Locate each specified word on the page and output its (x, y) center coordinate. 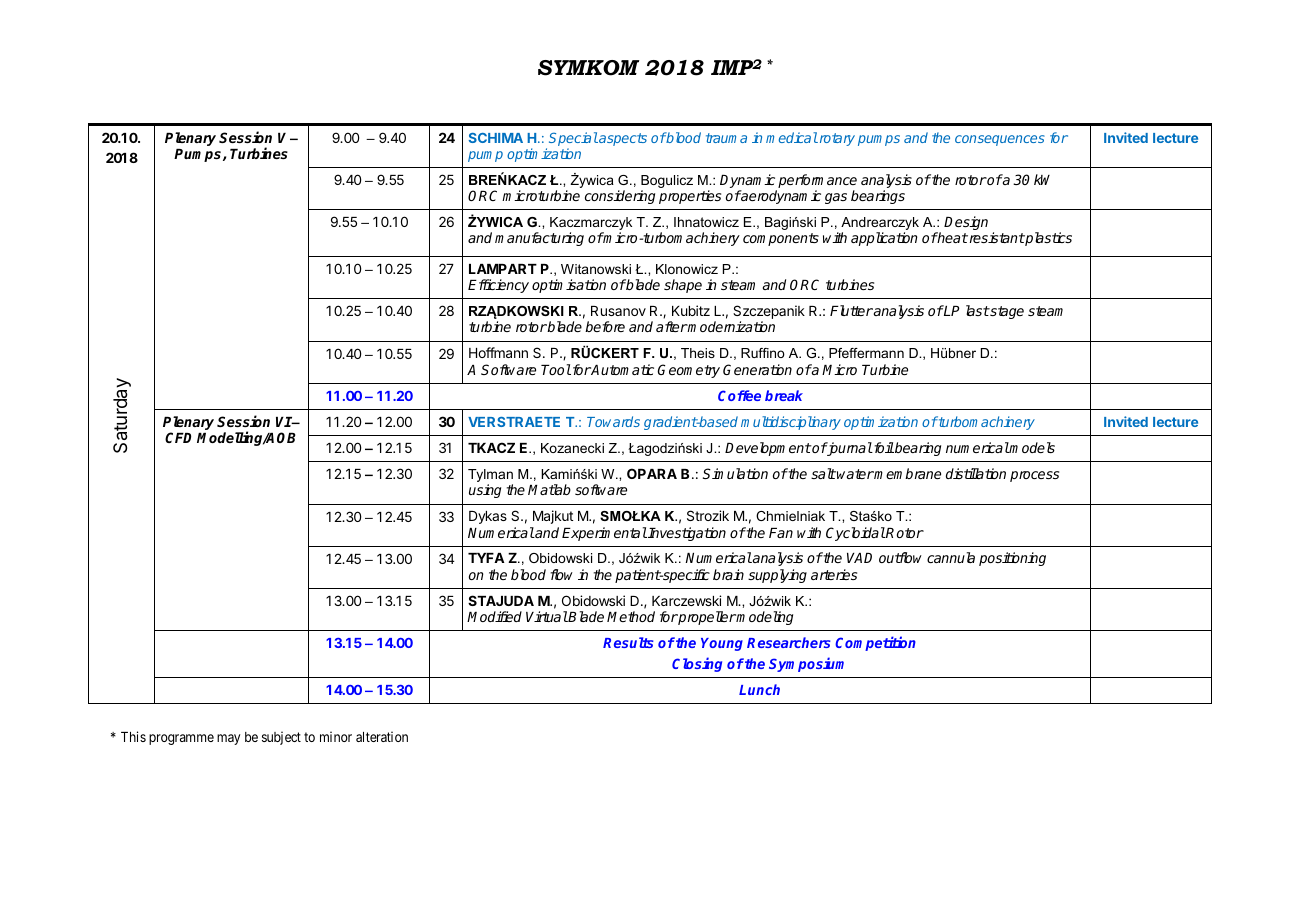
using (485, 491)
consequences (1000, 140)
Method (631, 616)
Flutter (851, 310)
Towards (613, 421)
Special (573, 139)
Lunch (759, 689)
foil (883, 447)
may (228, 739)
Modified (494, 616)
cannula (951, 557)
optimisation (569, 286)
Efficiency (498, 286)
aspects (622, 139)
